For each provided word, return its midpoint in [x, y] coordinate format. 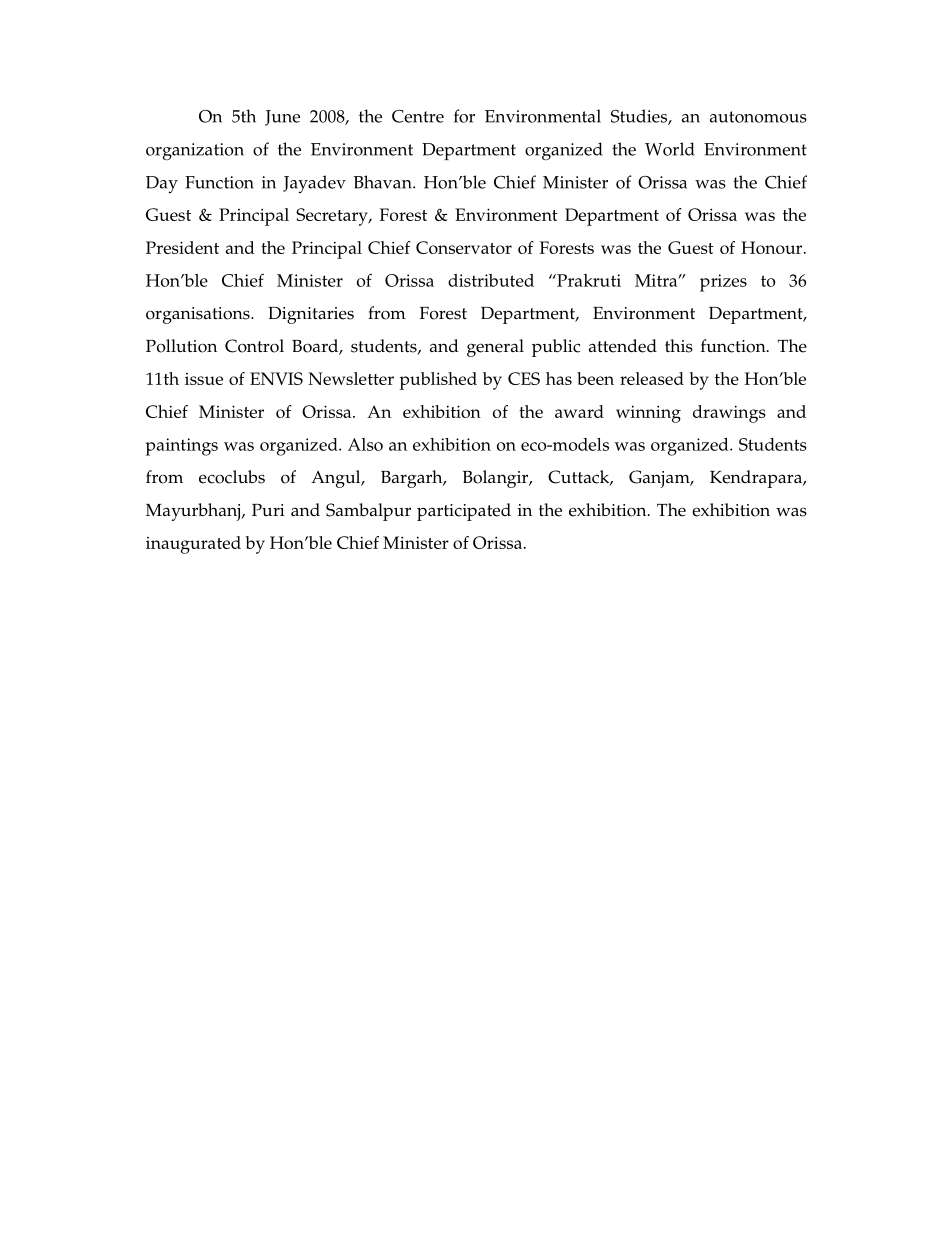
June [282, 118]
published [438, 381]
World [669, 149]
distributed [491, 280]
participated [464, 512]
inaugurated [193, 545]
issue [204, 379]
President [182, 247]
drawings [729, 414]
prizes [723, 283]
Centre [418, 116]
